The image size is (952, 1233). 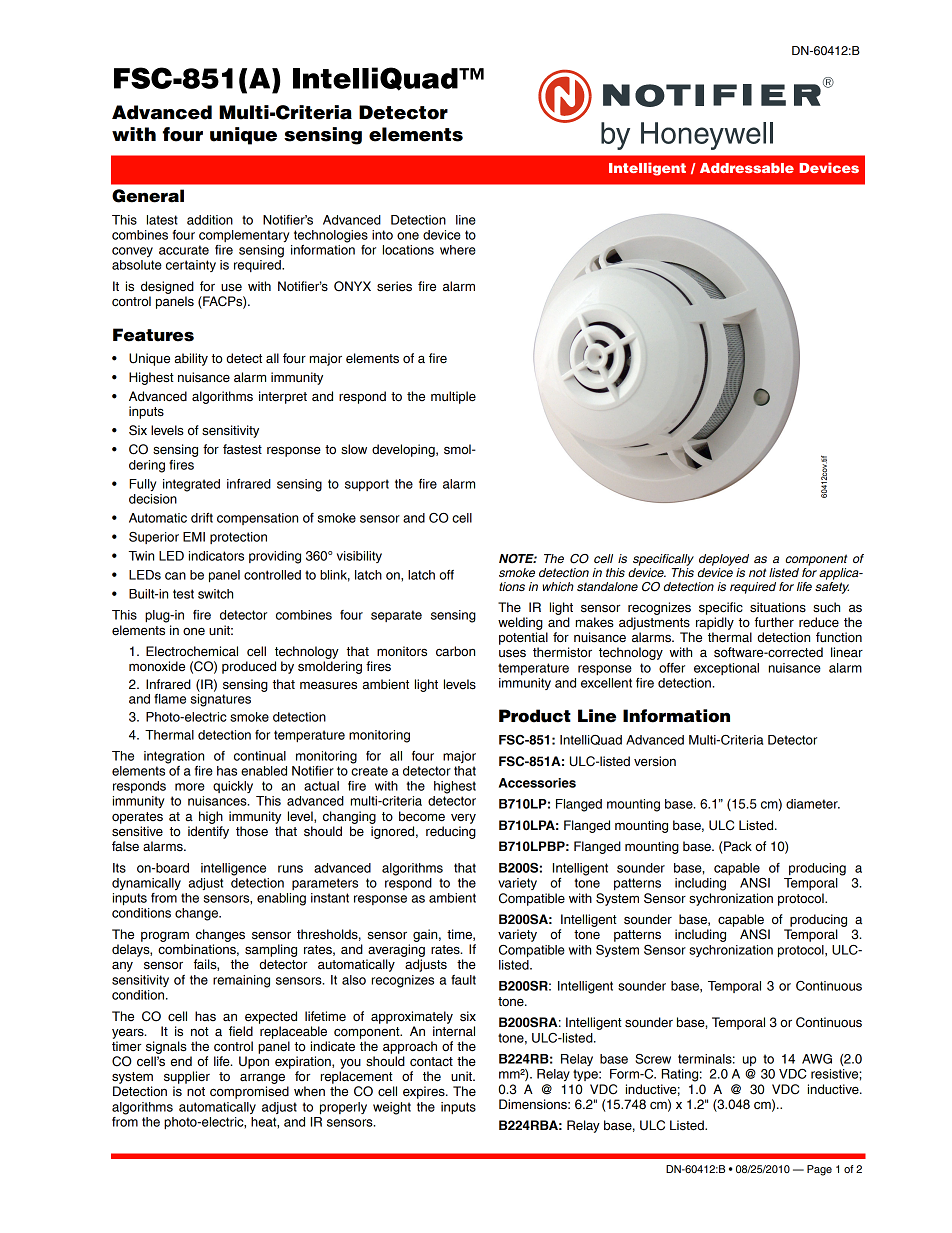 I want to click on identify, so click(x=208, y=832).
